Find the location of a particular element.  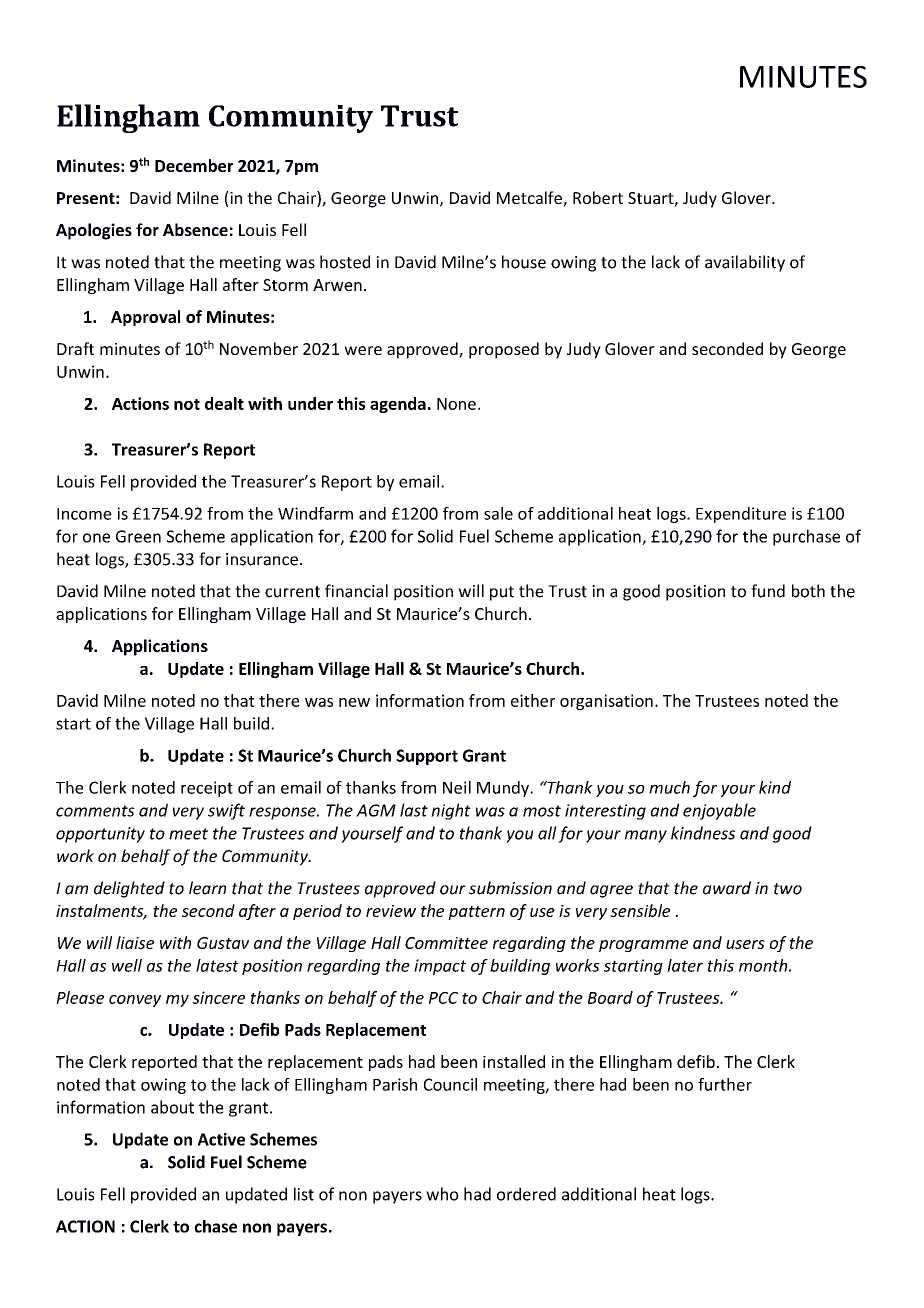

receipt is located at coordinates (207, 789).
